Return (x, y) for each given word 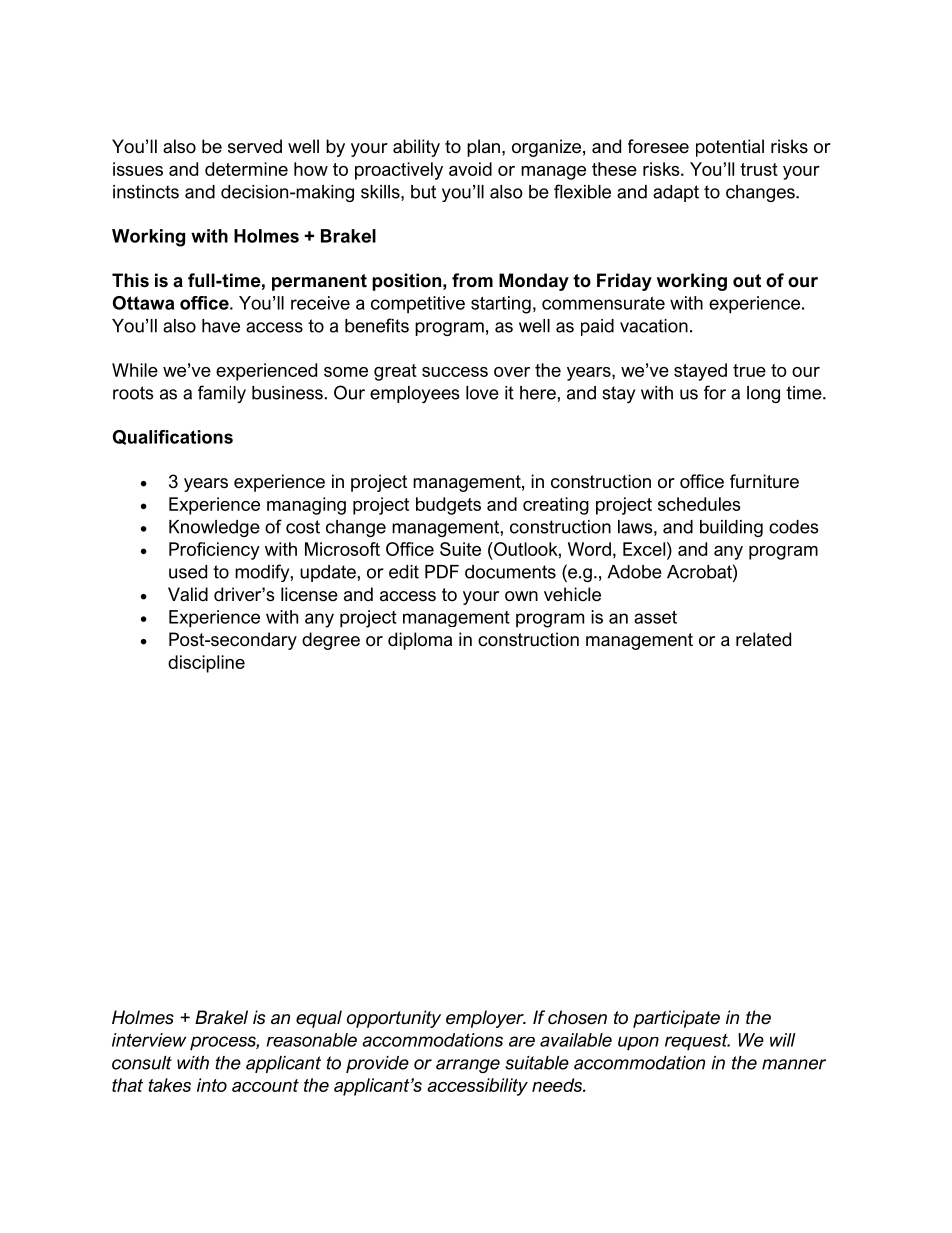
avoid (470, 169)
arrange (468, 1066)
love (482, 393)
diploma (420, 641)
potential (730, 148)
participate (676, 1019)
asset (655, 617)
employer (486, 1019)
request (697, 1042)
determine (246, 169)
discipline (206, 664)
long (763, 394)
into (212, 1085)
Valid (188, 594)
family (222, 394)
